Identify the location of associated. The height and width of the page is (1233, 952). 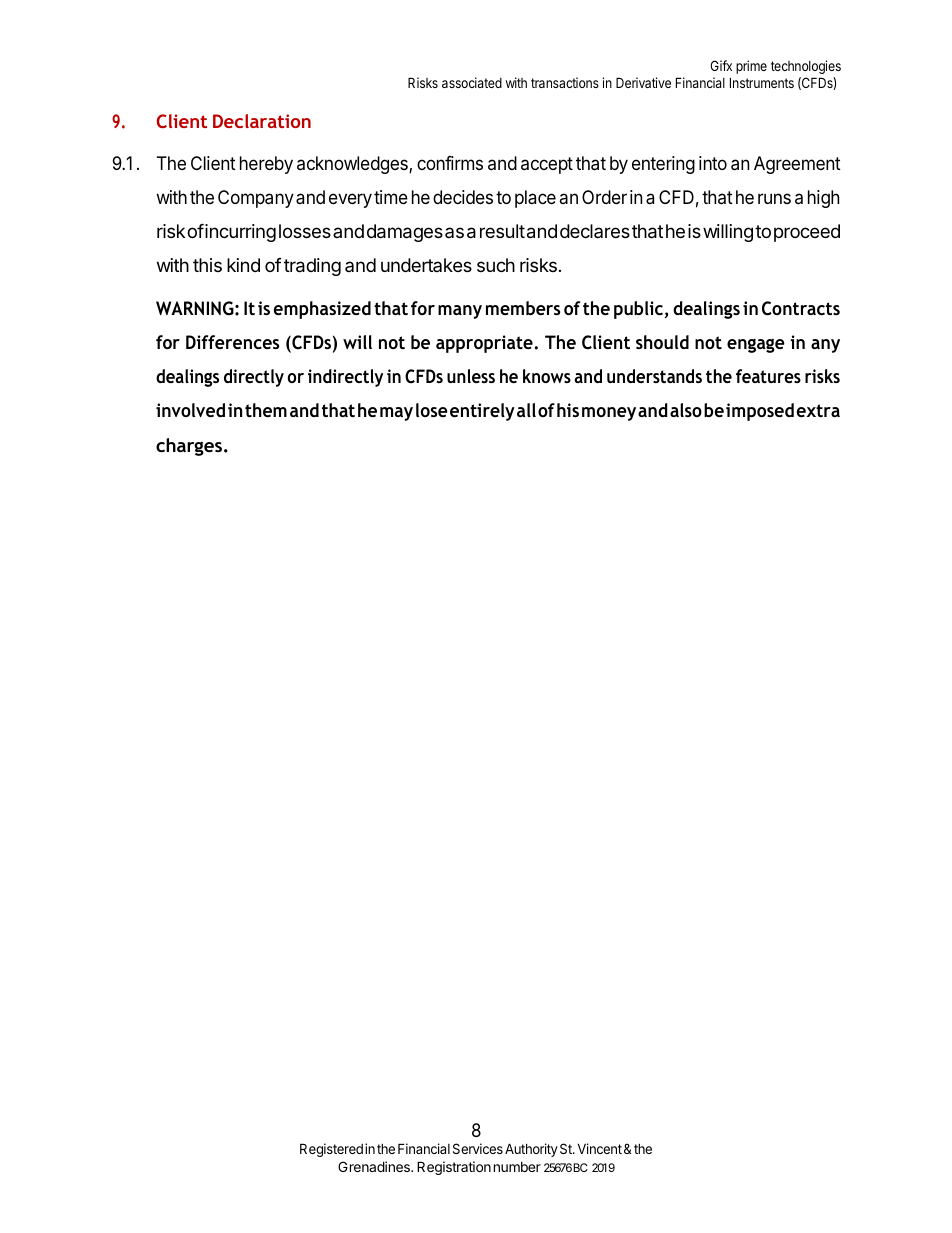
(472, 82).
